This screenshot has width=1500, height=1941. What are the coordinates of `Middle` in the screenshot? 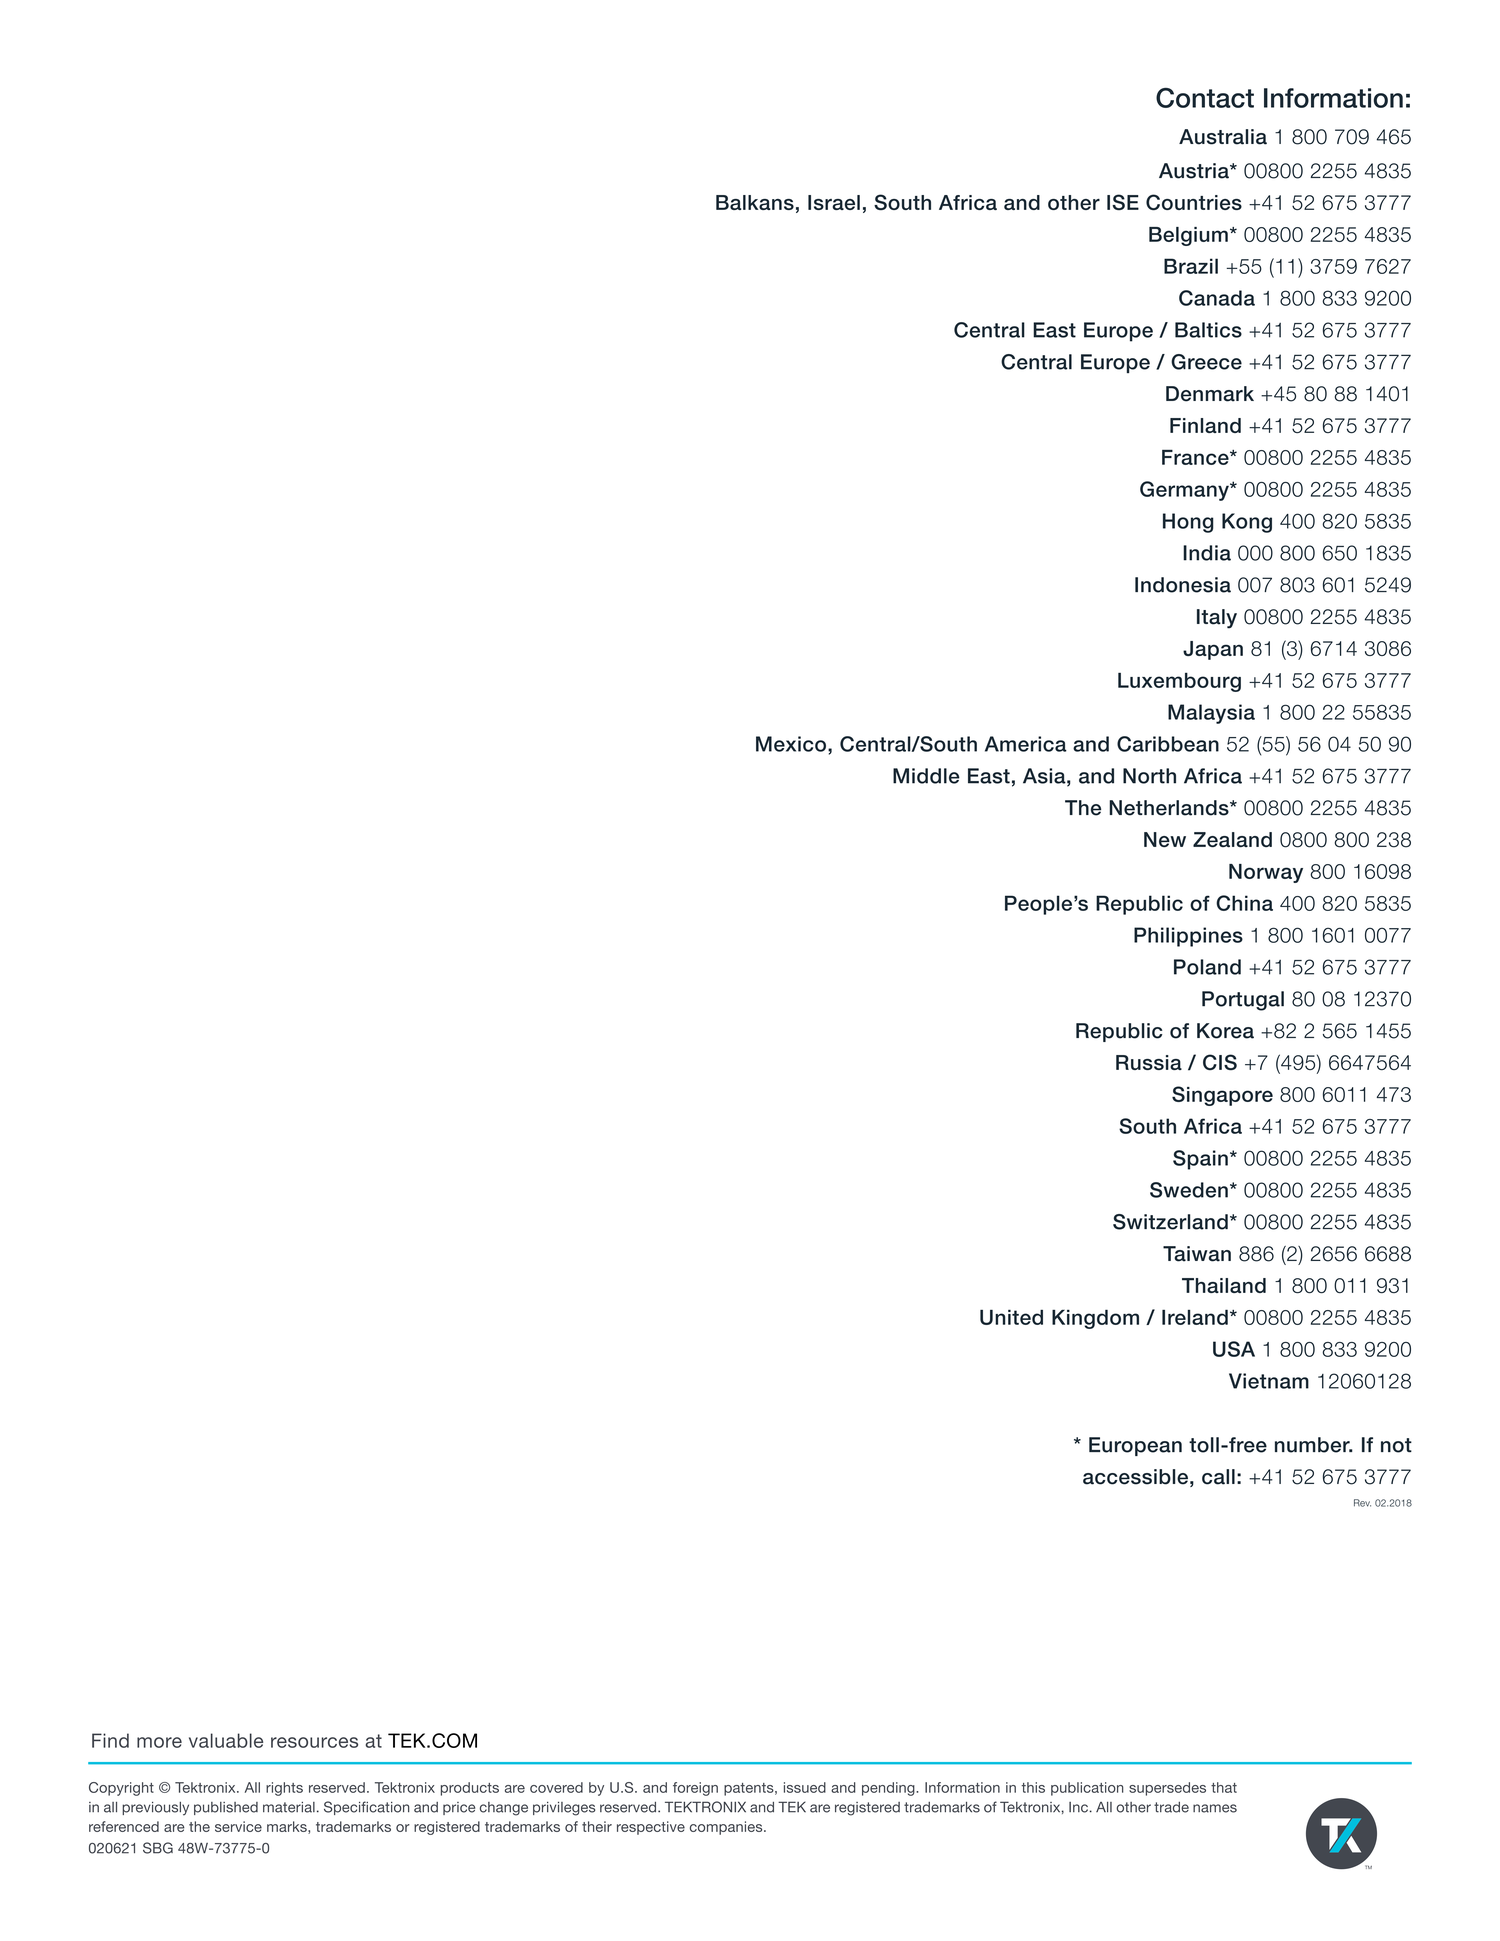 It's located at (926, 776).
